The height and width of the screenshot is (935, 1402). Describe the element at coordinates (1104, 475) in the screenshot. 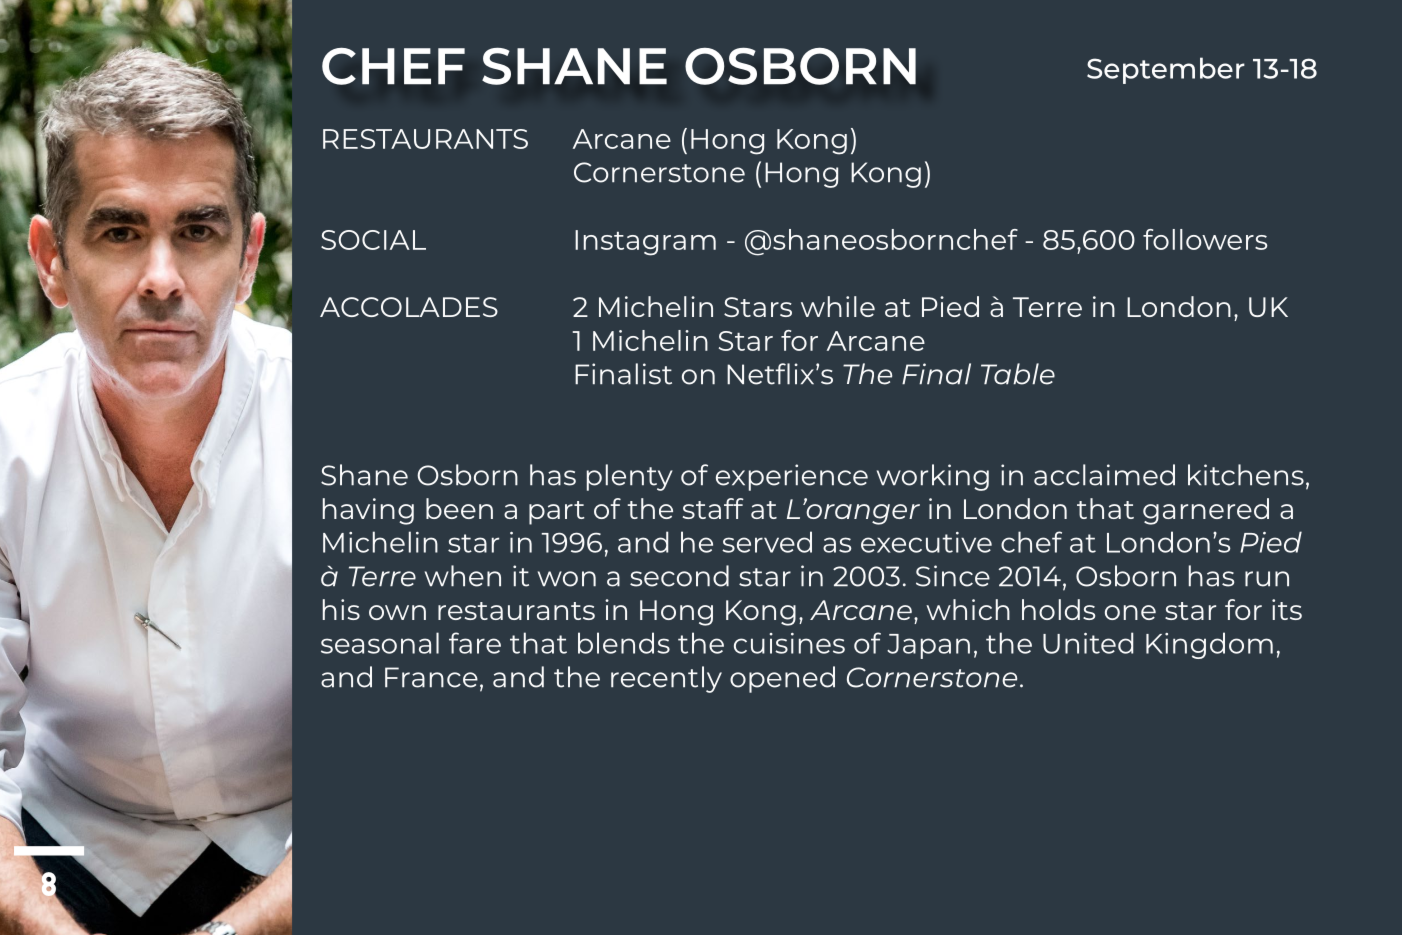

I see `acclaimed` at that location.
